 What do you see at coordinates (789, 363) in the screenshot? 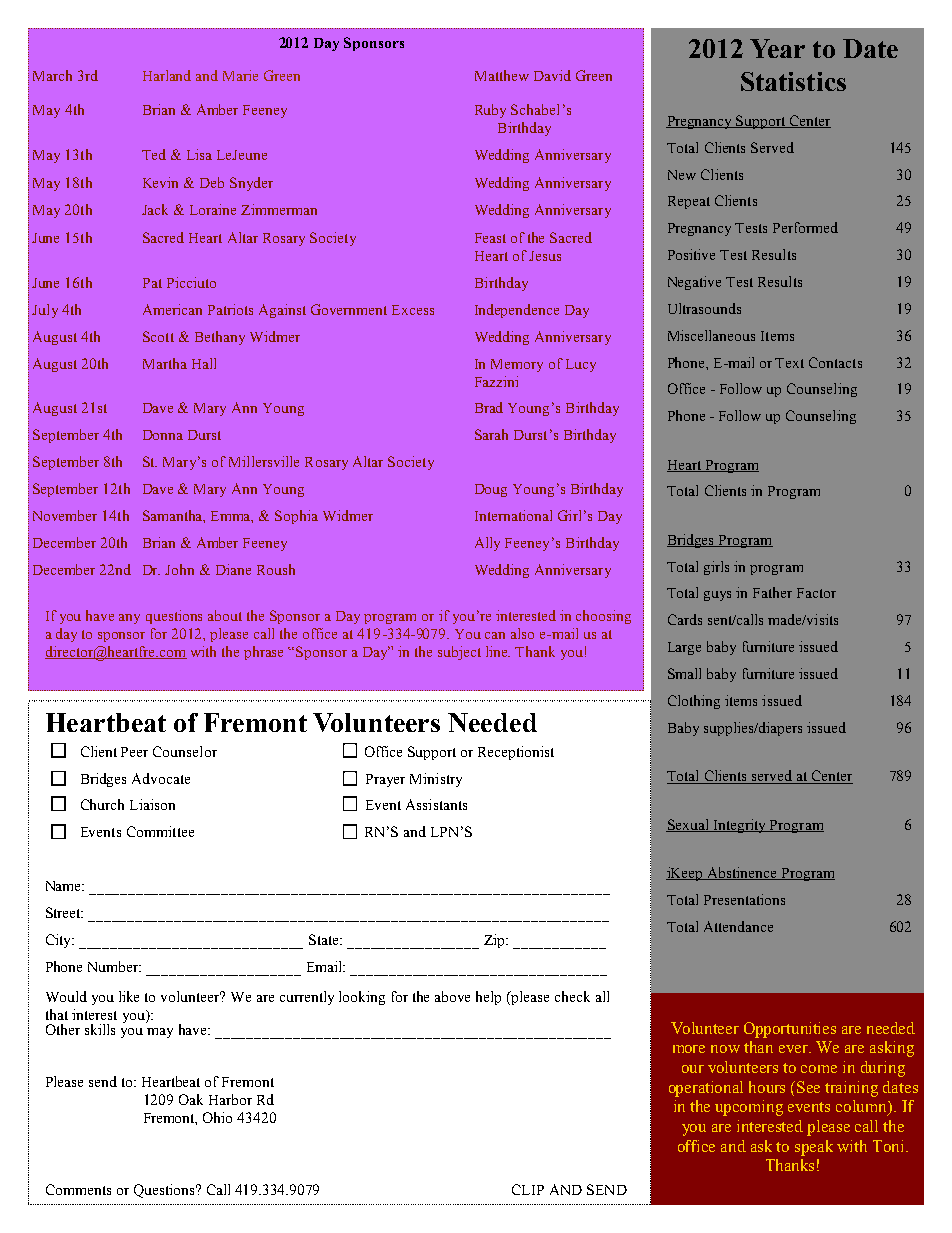
I see `Text` at bounding box center [789, 363].
